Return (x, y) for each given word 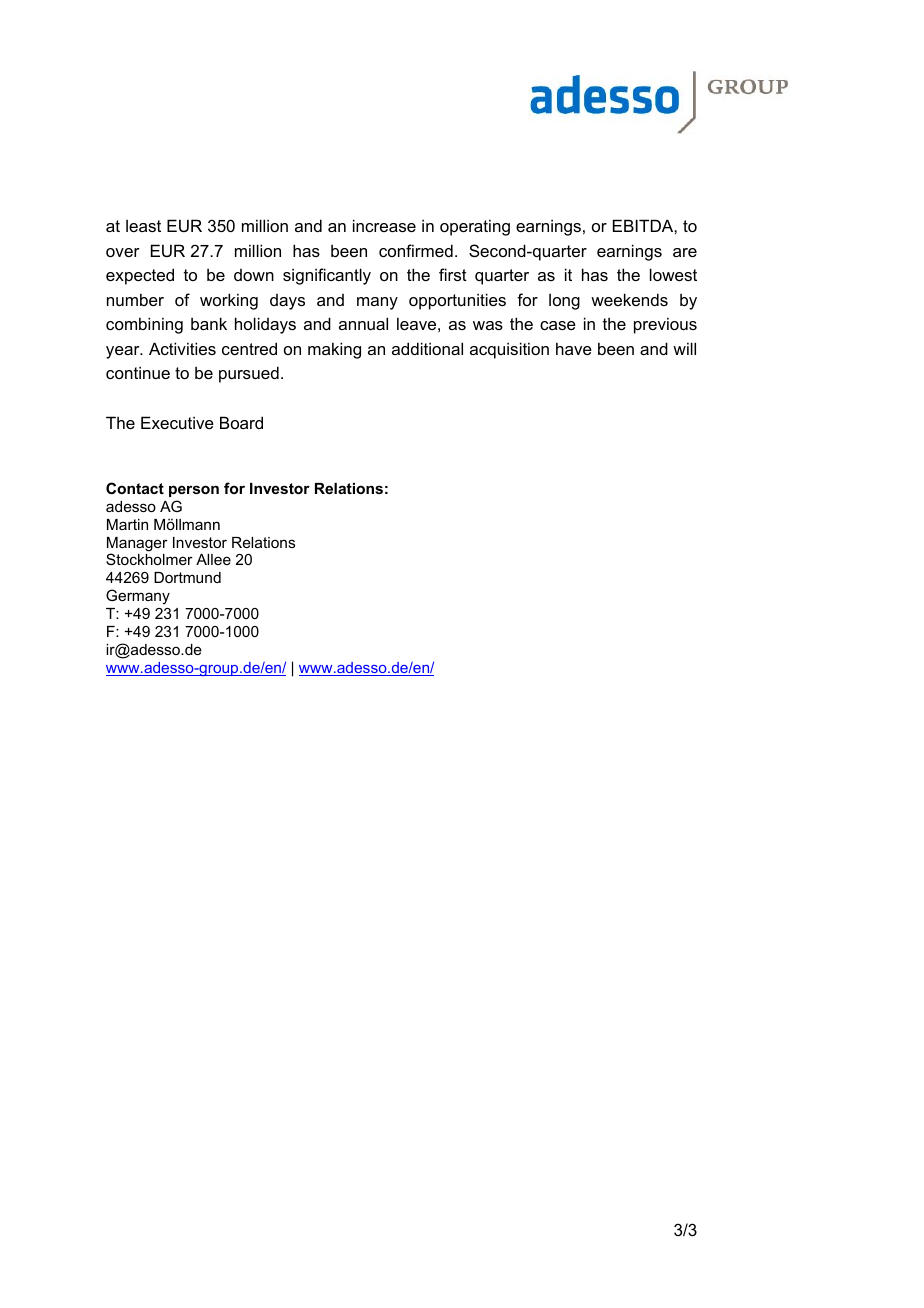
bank (209, 323)
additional (427, 348)
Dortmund (187, 577)
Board (241, 422)
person (194, 491)
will (684, 348)
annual (363, 323)
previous (665, 325)
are (685, 252)
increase (384, 225)
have (574, 348)
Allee (213, 559)
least (143, 226)
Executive (177, 422)
